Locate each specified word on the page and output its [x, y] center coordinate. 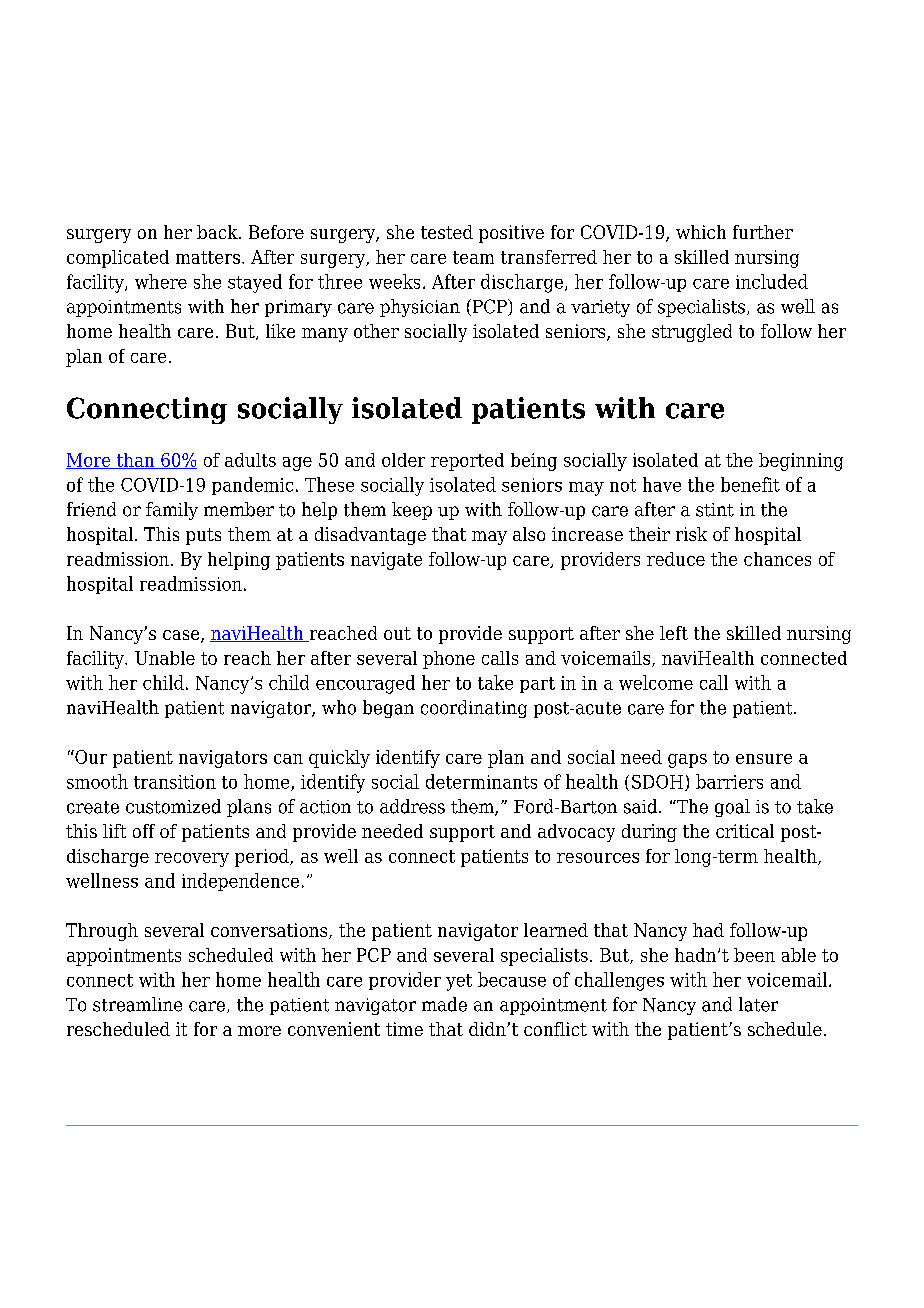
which [701, 232]
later [758, 1004]
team [473, 257]
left [674, 633]
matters [208, 257]
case [182, 636]
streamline [137, 1004]
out [397, 633]
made [444, 1004]
